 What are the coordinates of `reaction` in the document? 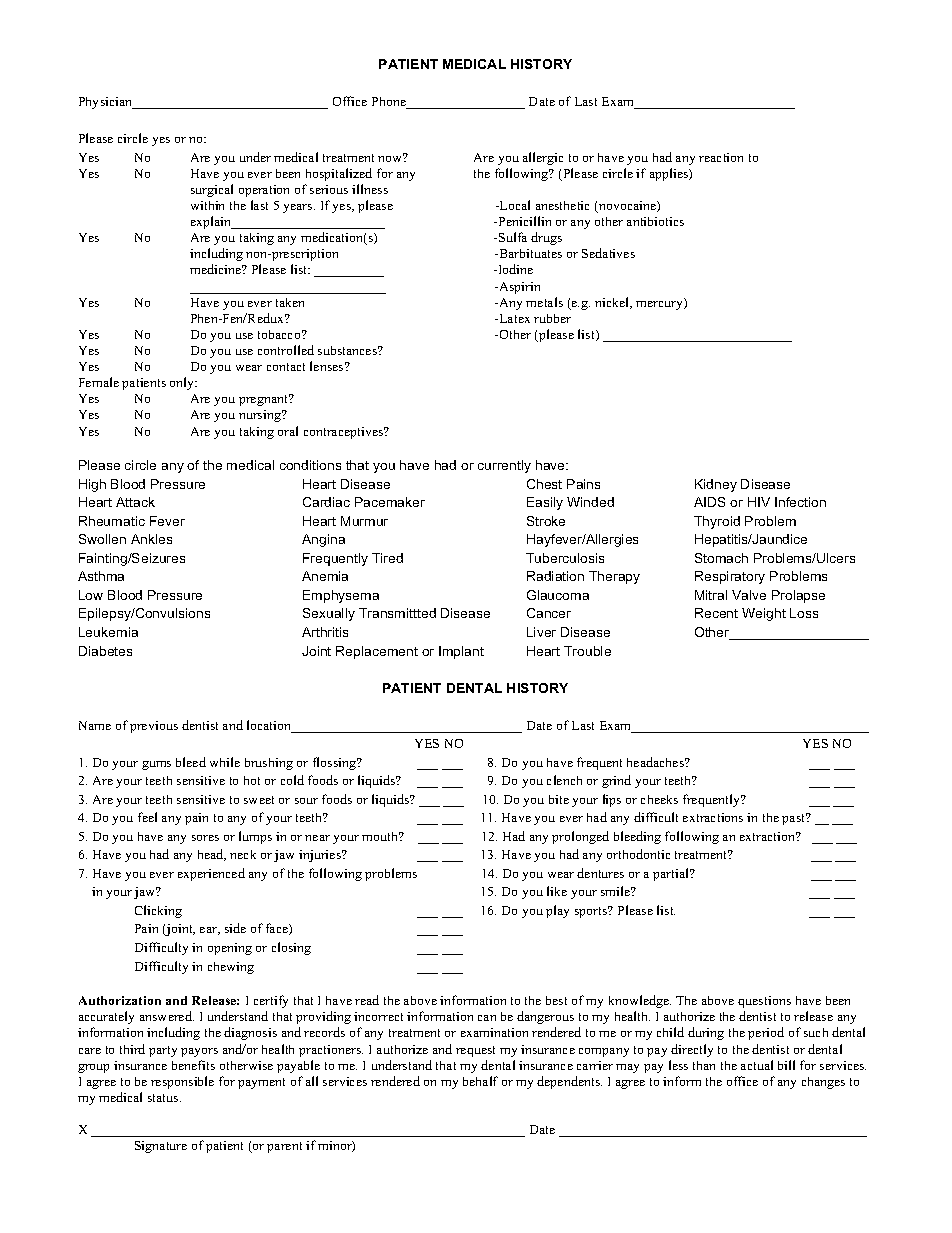 It's located at (721, 157).
